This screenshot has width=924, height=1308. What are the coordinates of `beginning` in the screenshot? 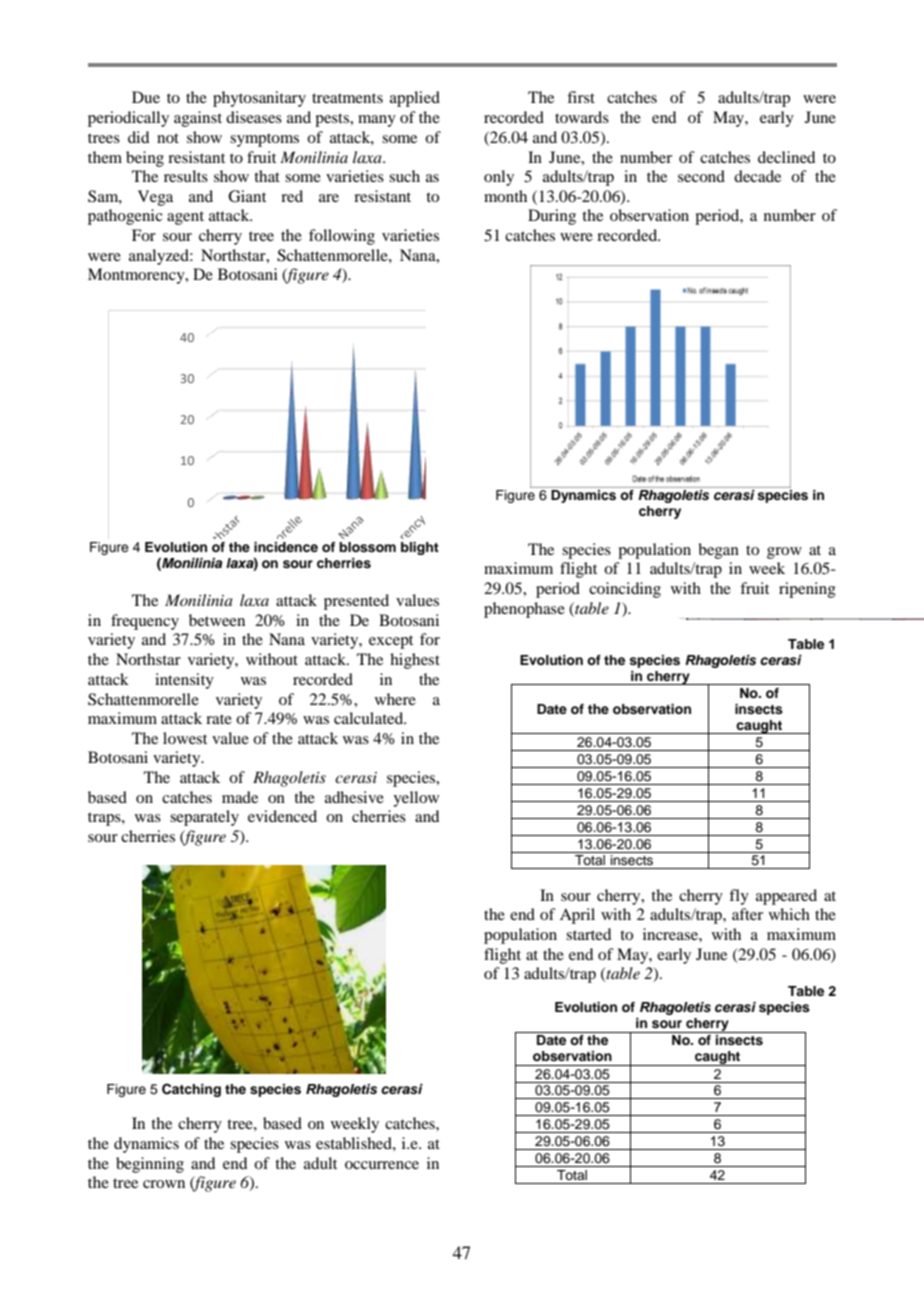 It's located at (150, 1165).
